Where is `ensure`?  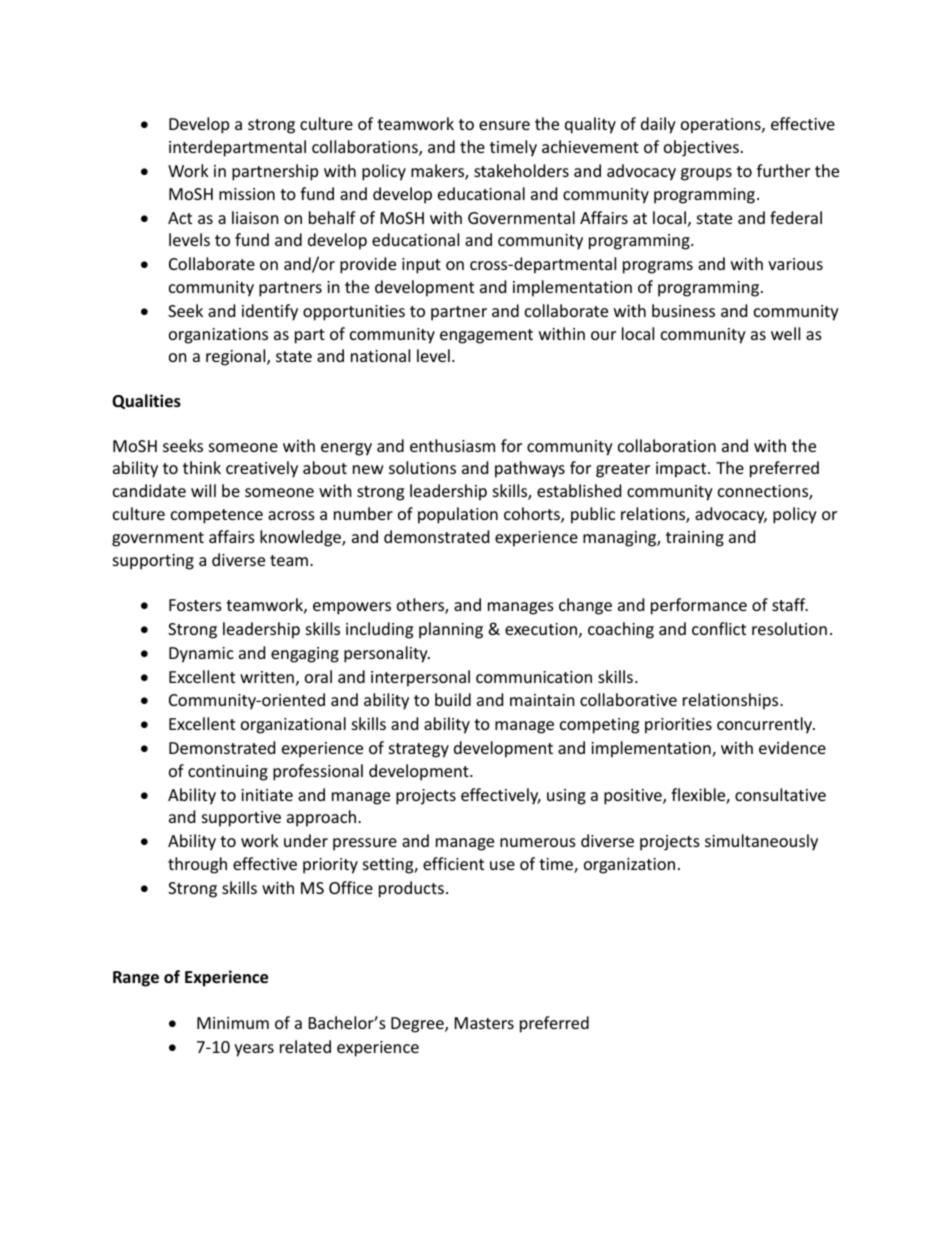
ensure is located at coordinates (504, 125).
